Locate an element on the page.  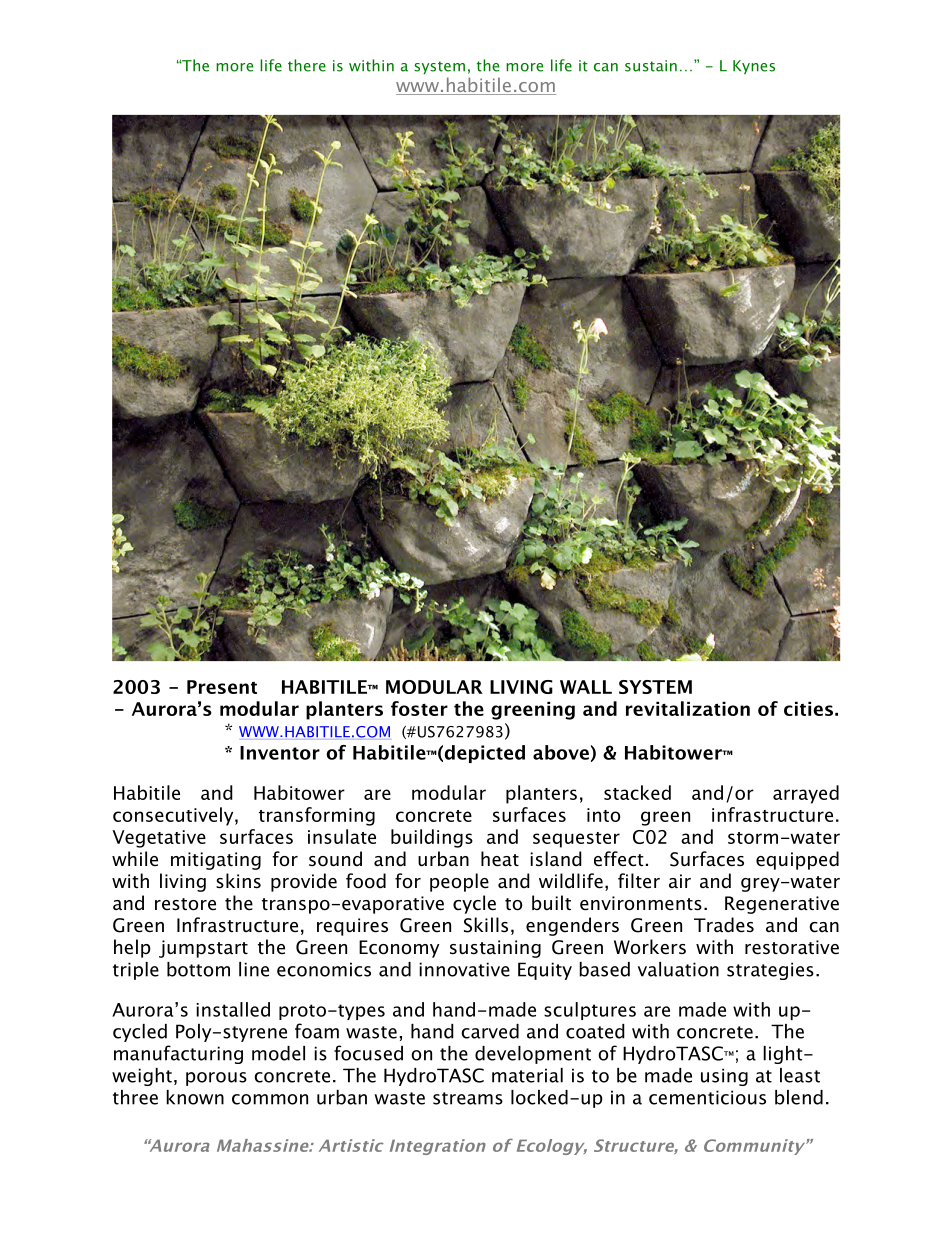
streams is located at coordinates (468, 1098).
